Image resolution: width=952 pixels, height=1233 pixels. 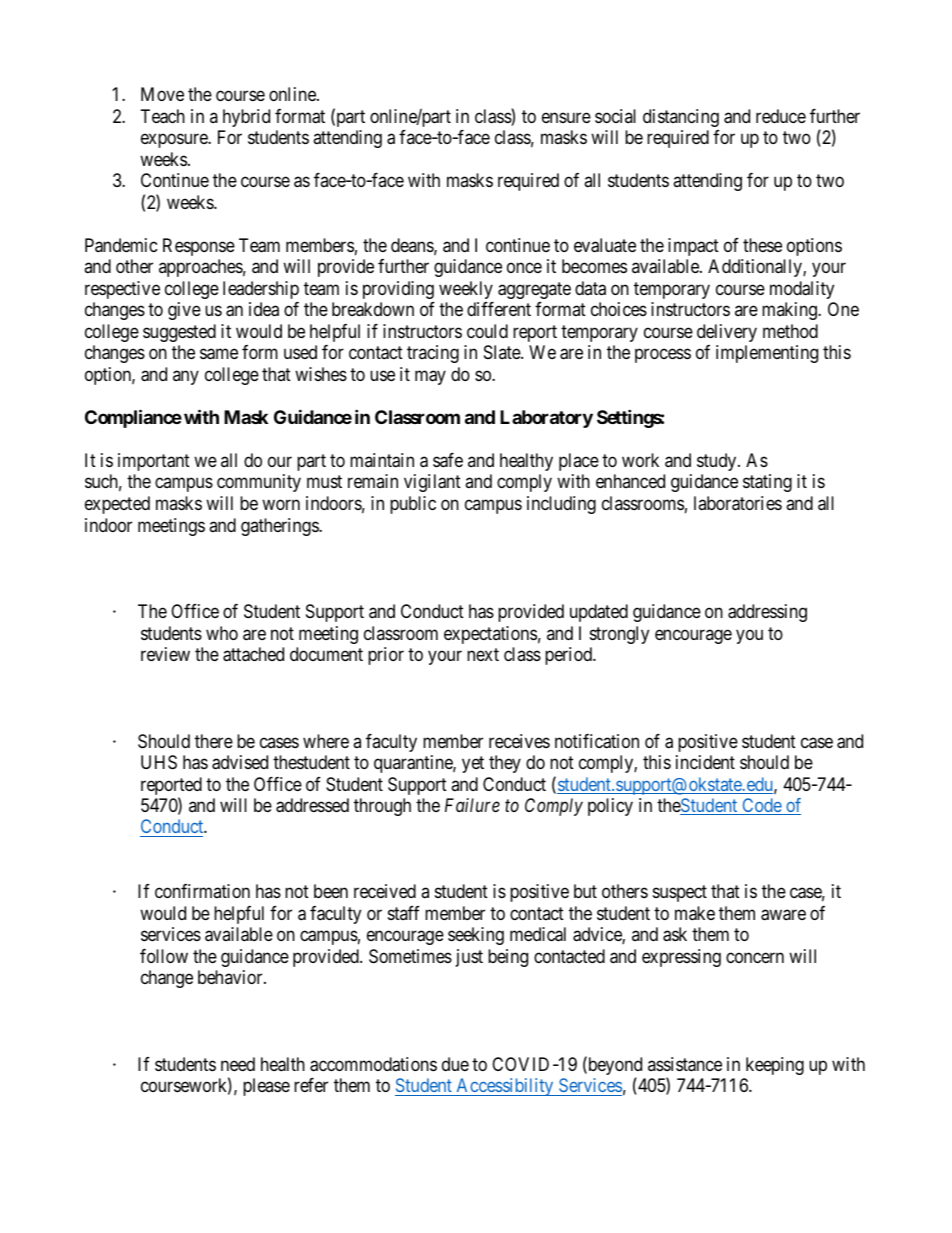 What do you see at coordinates (767, 354) in the page?
I see `implementing` at bounding box center [767, 354].
